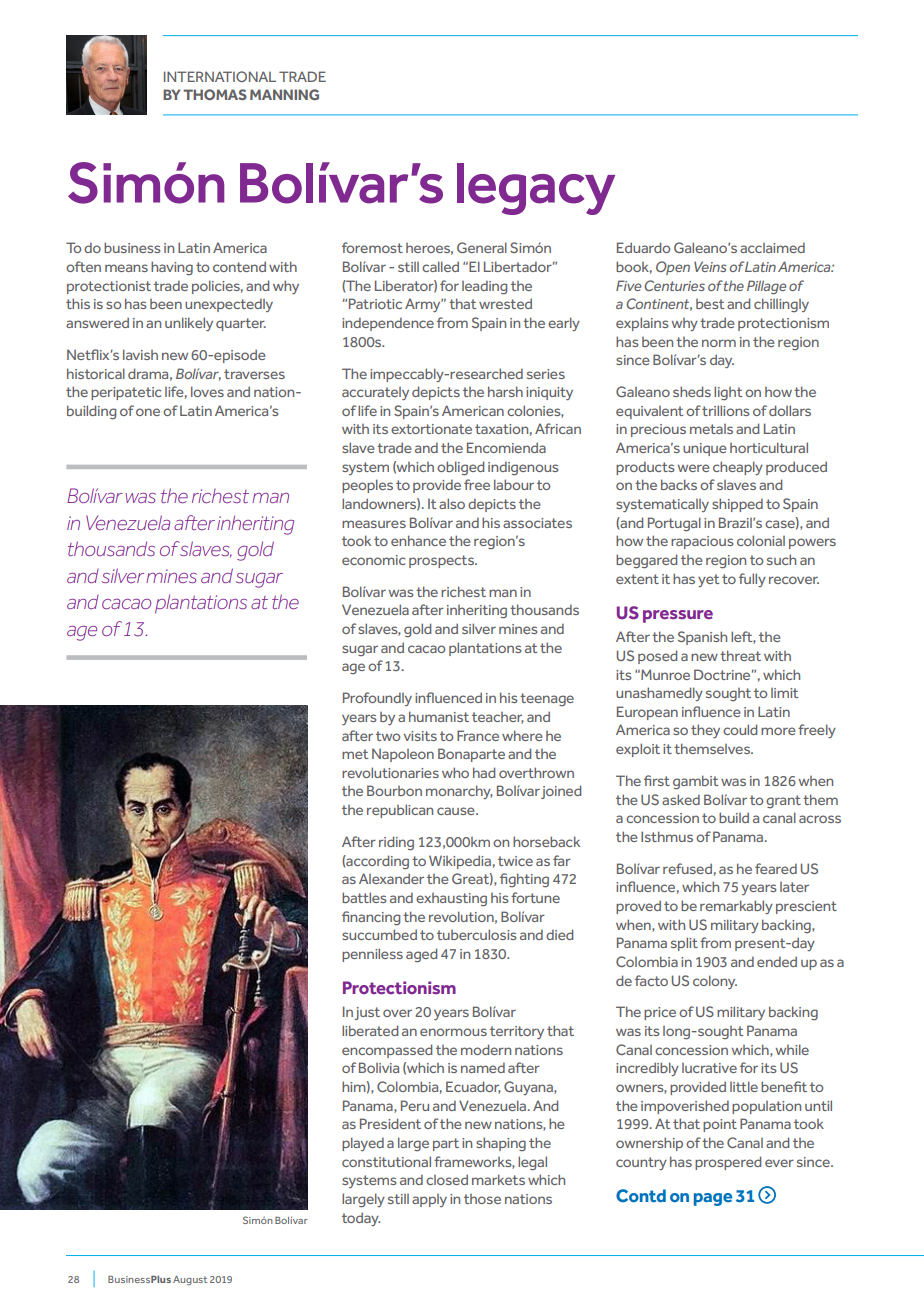 The image size is (924, 1308). I want to click on battles, so click(364, 897).
